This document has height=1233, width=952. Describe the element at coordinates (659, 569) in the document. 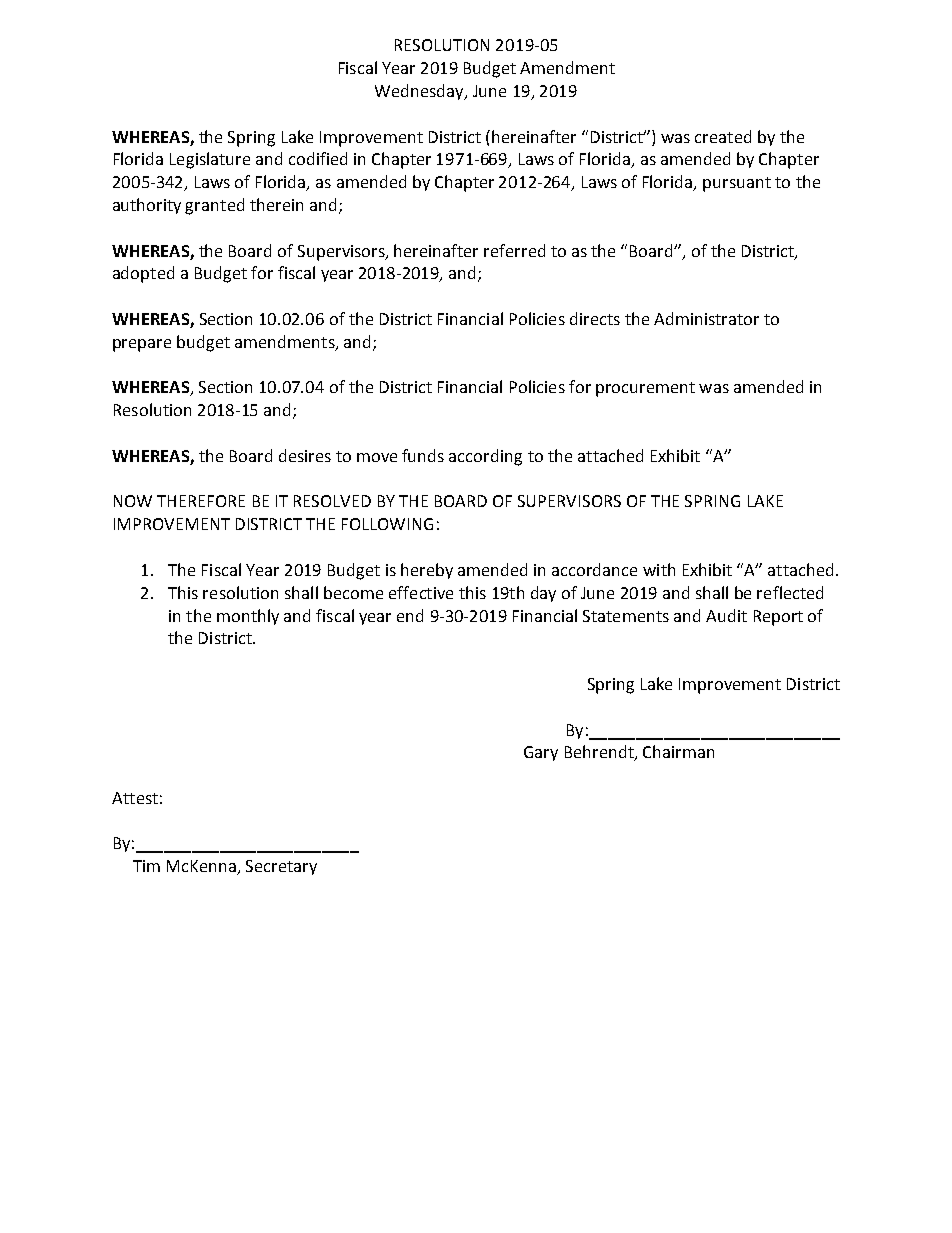

I see `with` at that location.
